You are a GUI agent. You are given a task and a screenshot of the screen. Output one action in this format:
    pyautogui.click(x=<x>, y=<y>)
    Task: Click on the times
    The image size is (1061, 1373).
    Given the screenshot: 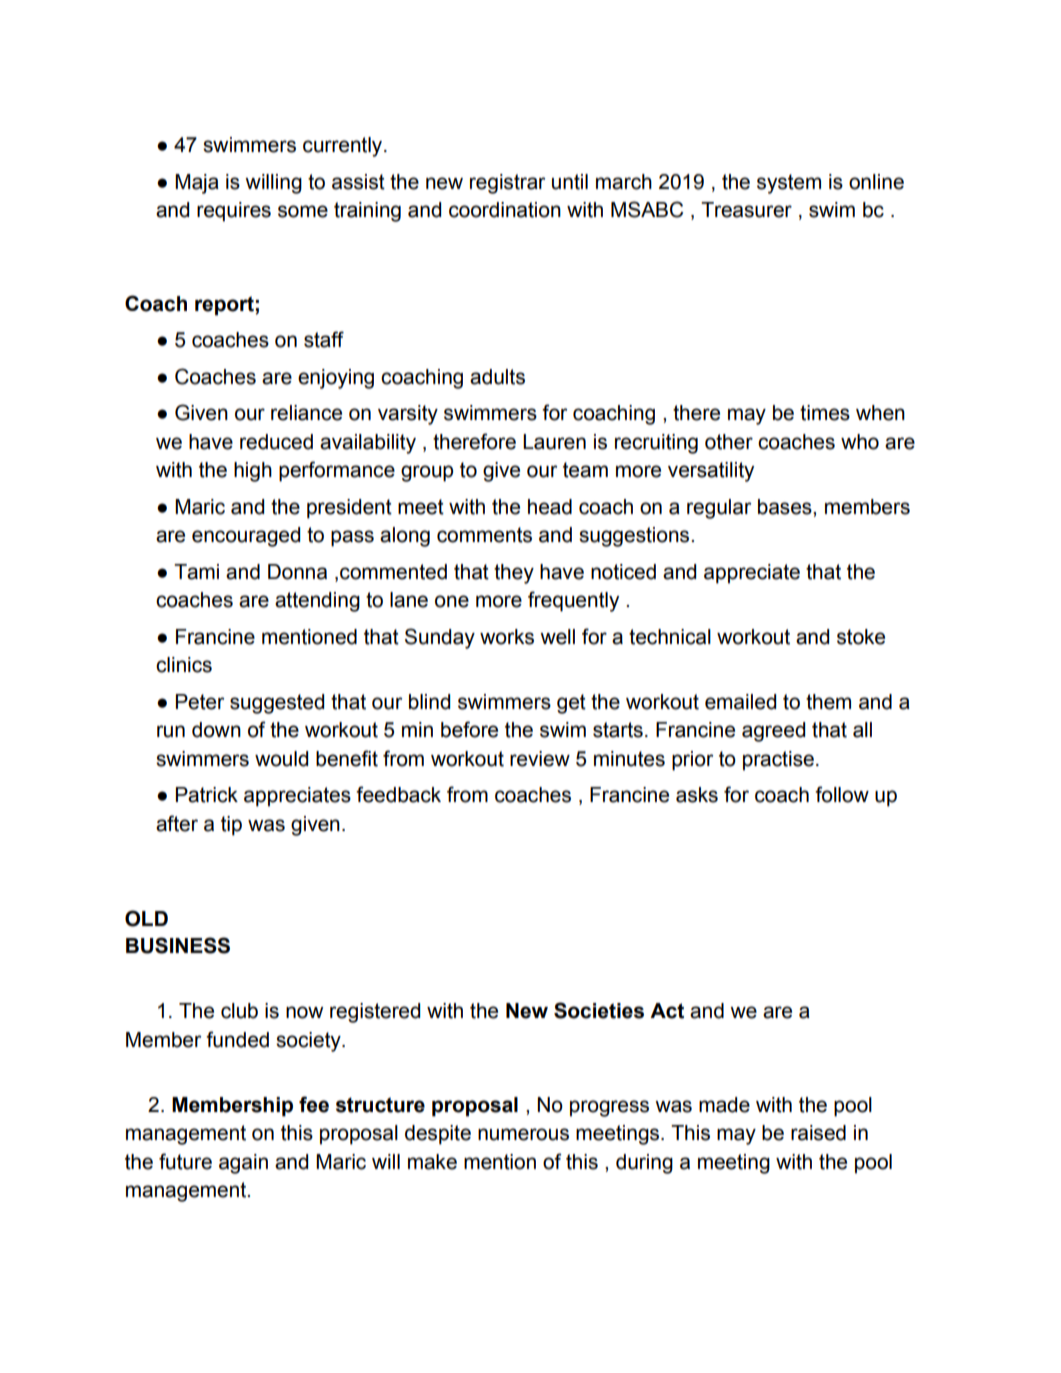 What is the action you would take?
    pyautogui.click(x=825, y=413)
